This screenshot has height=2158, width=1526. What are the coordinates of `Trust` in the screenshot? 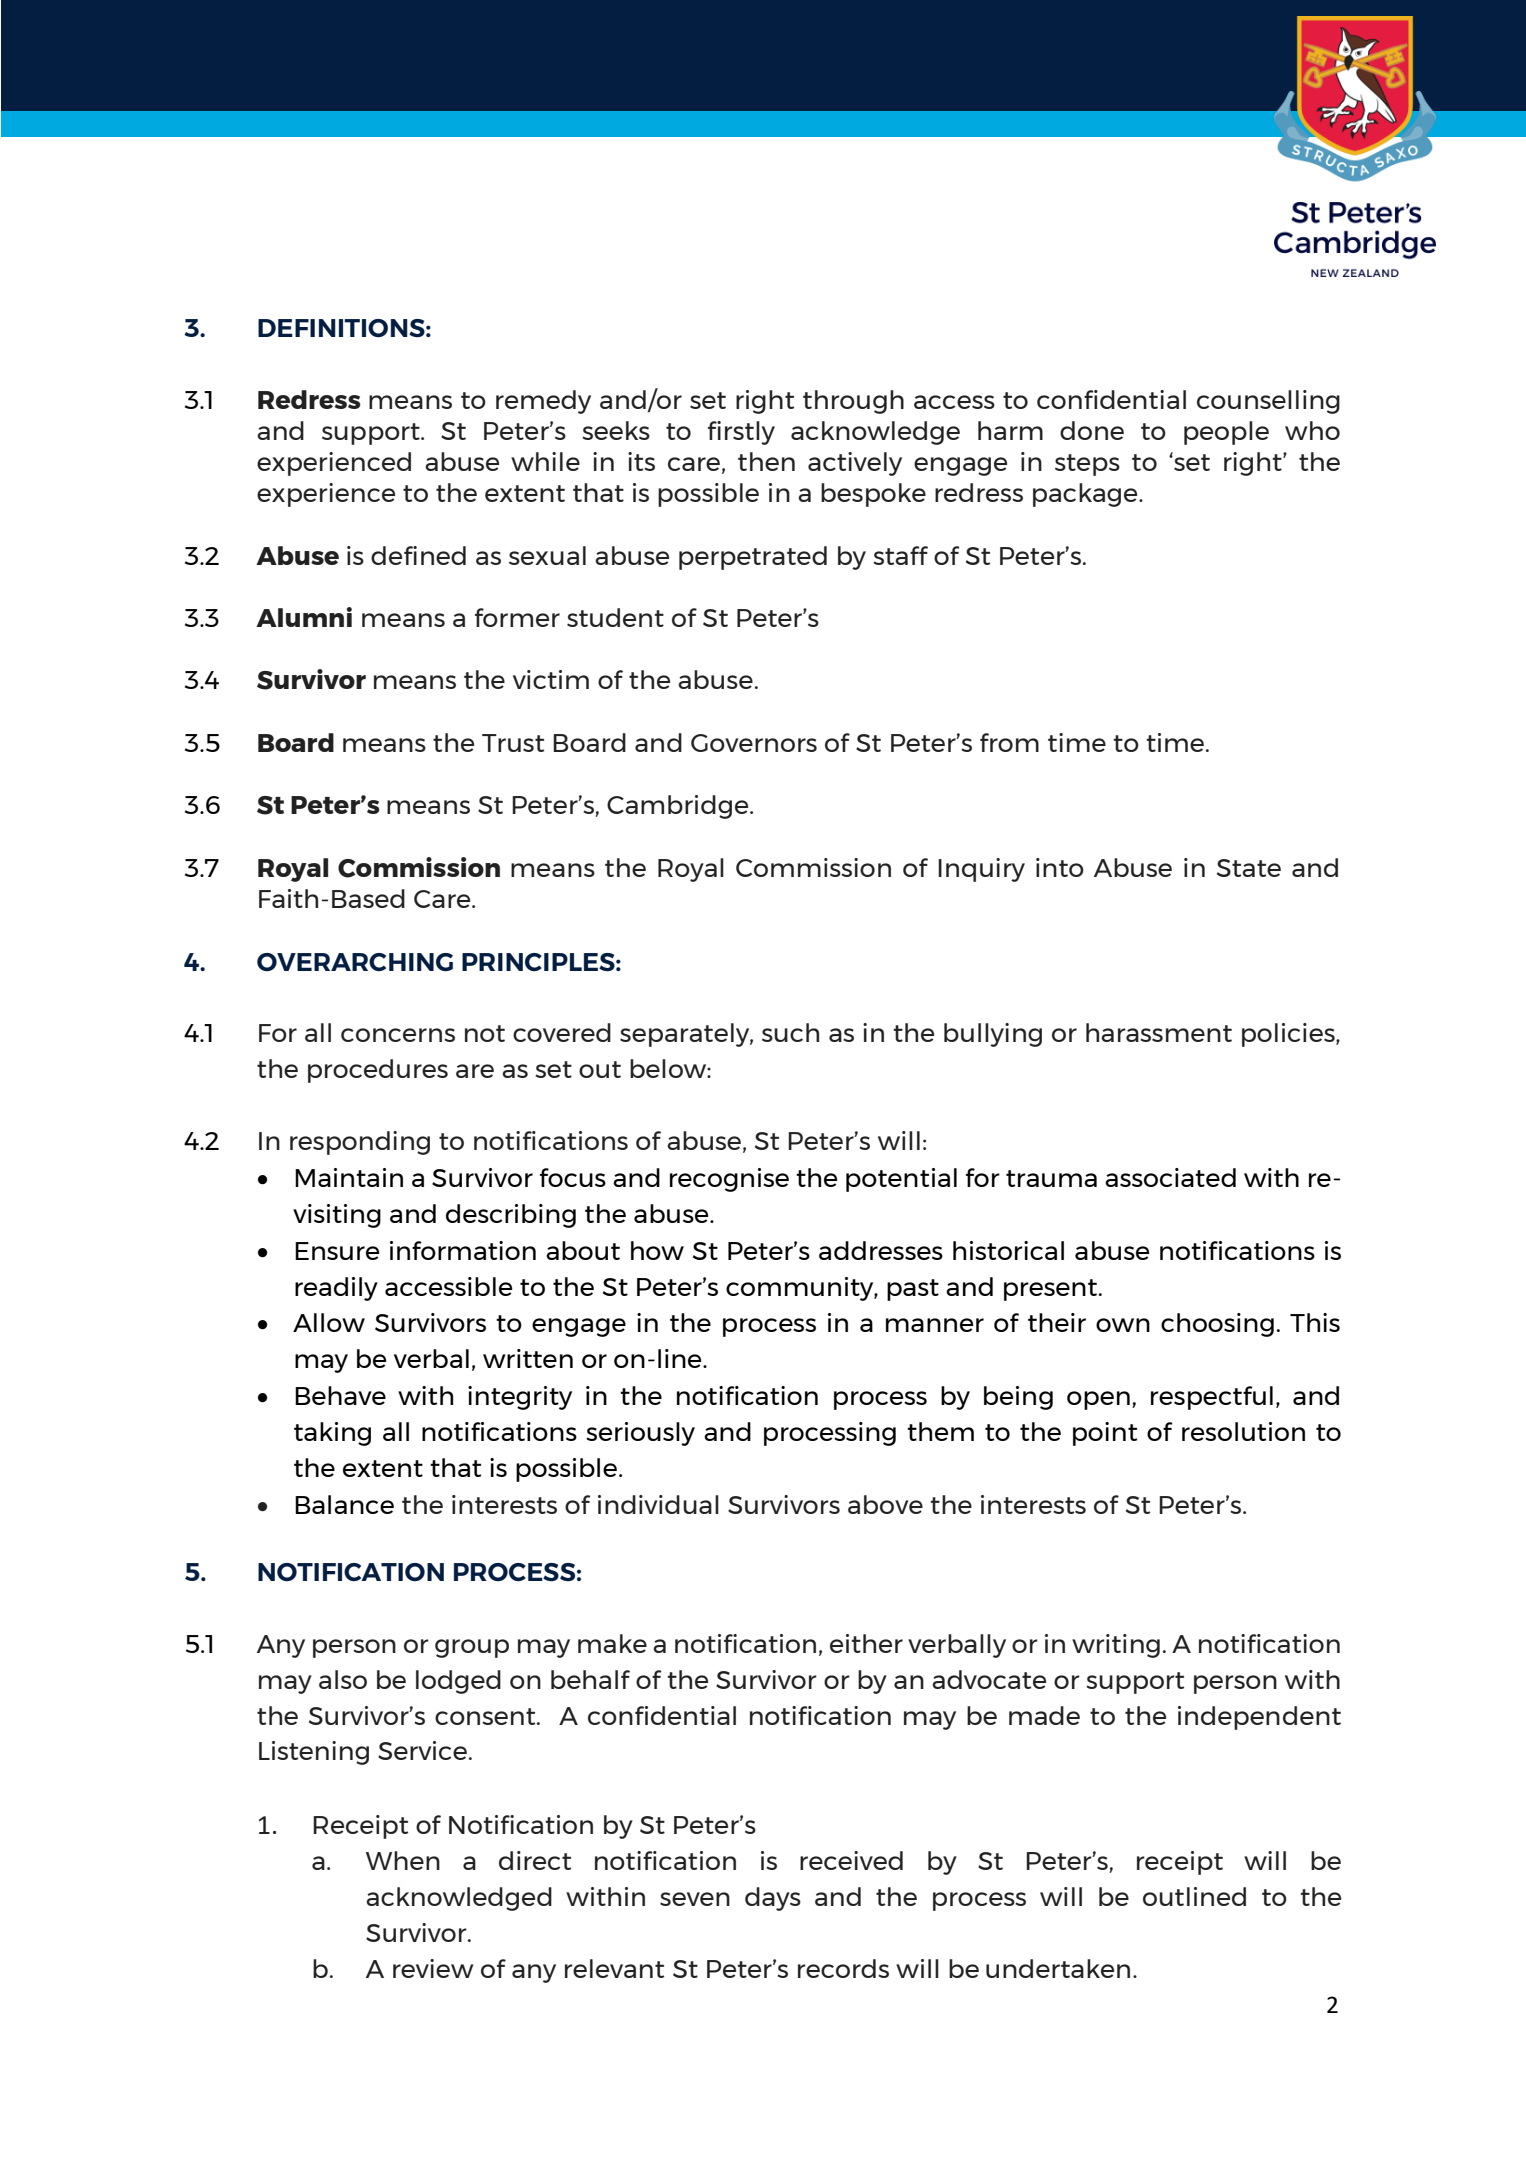 It's located at (513, 743).
